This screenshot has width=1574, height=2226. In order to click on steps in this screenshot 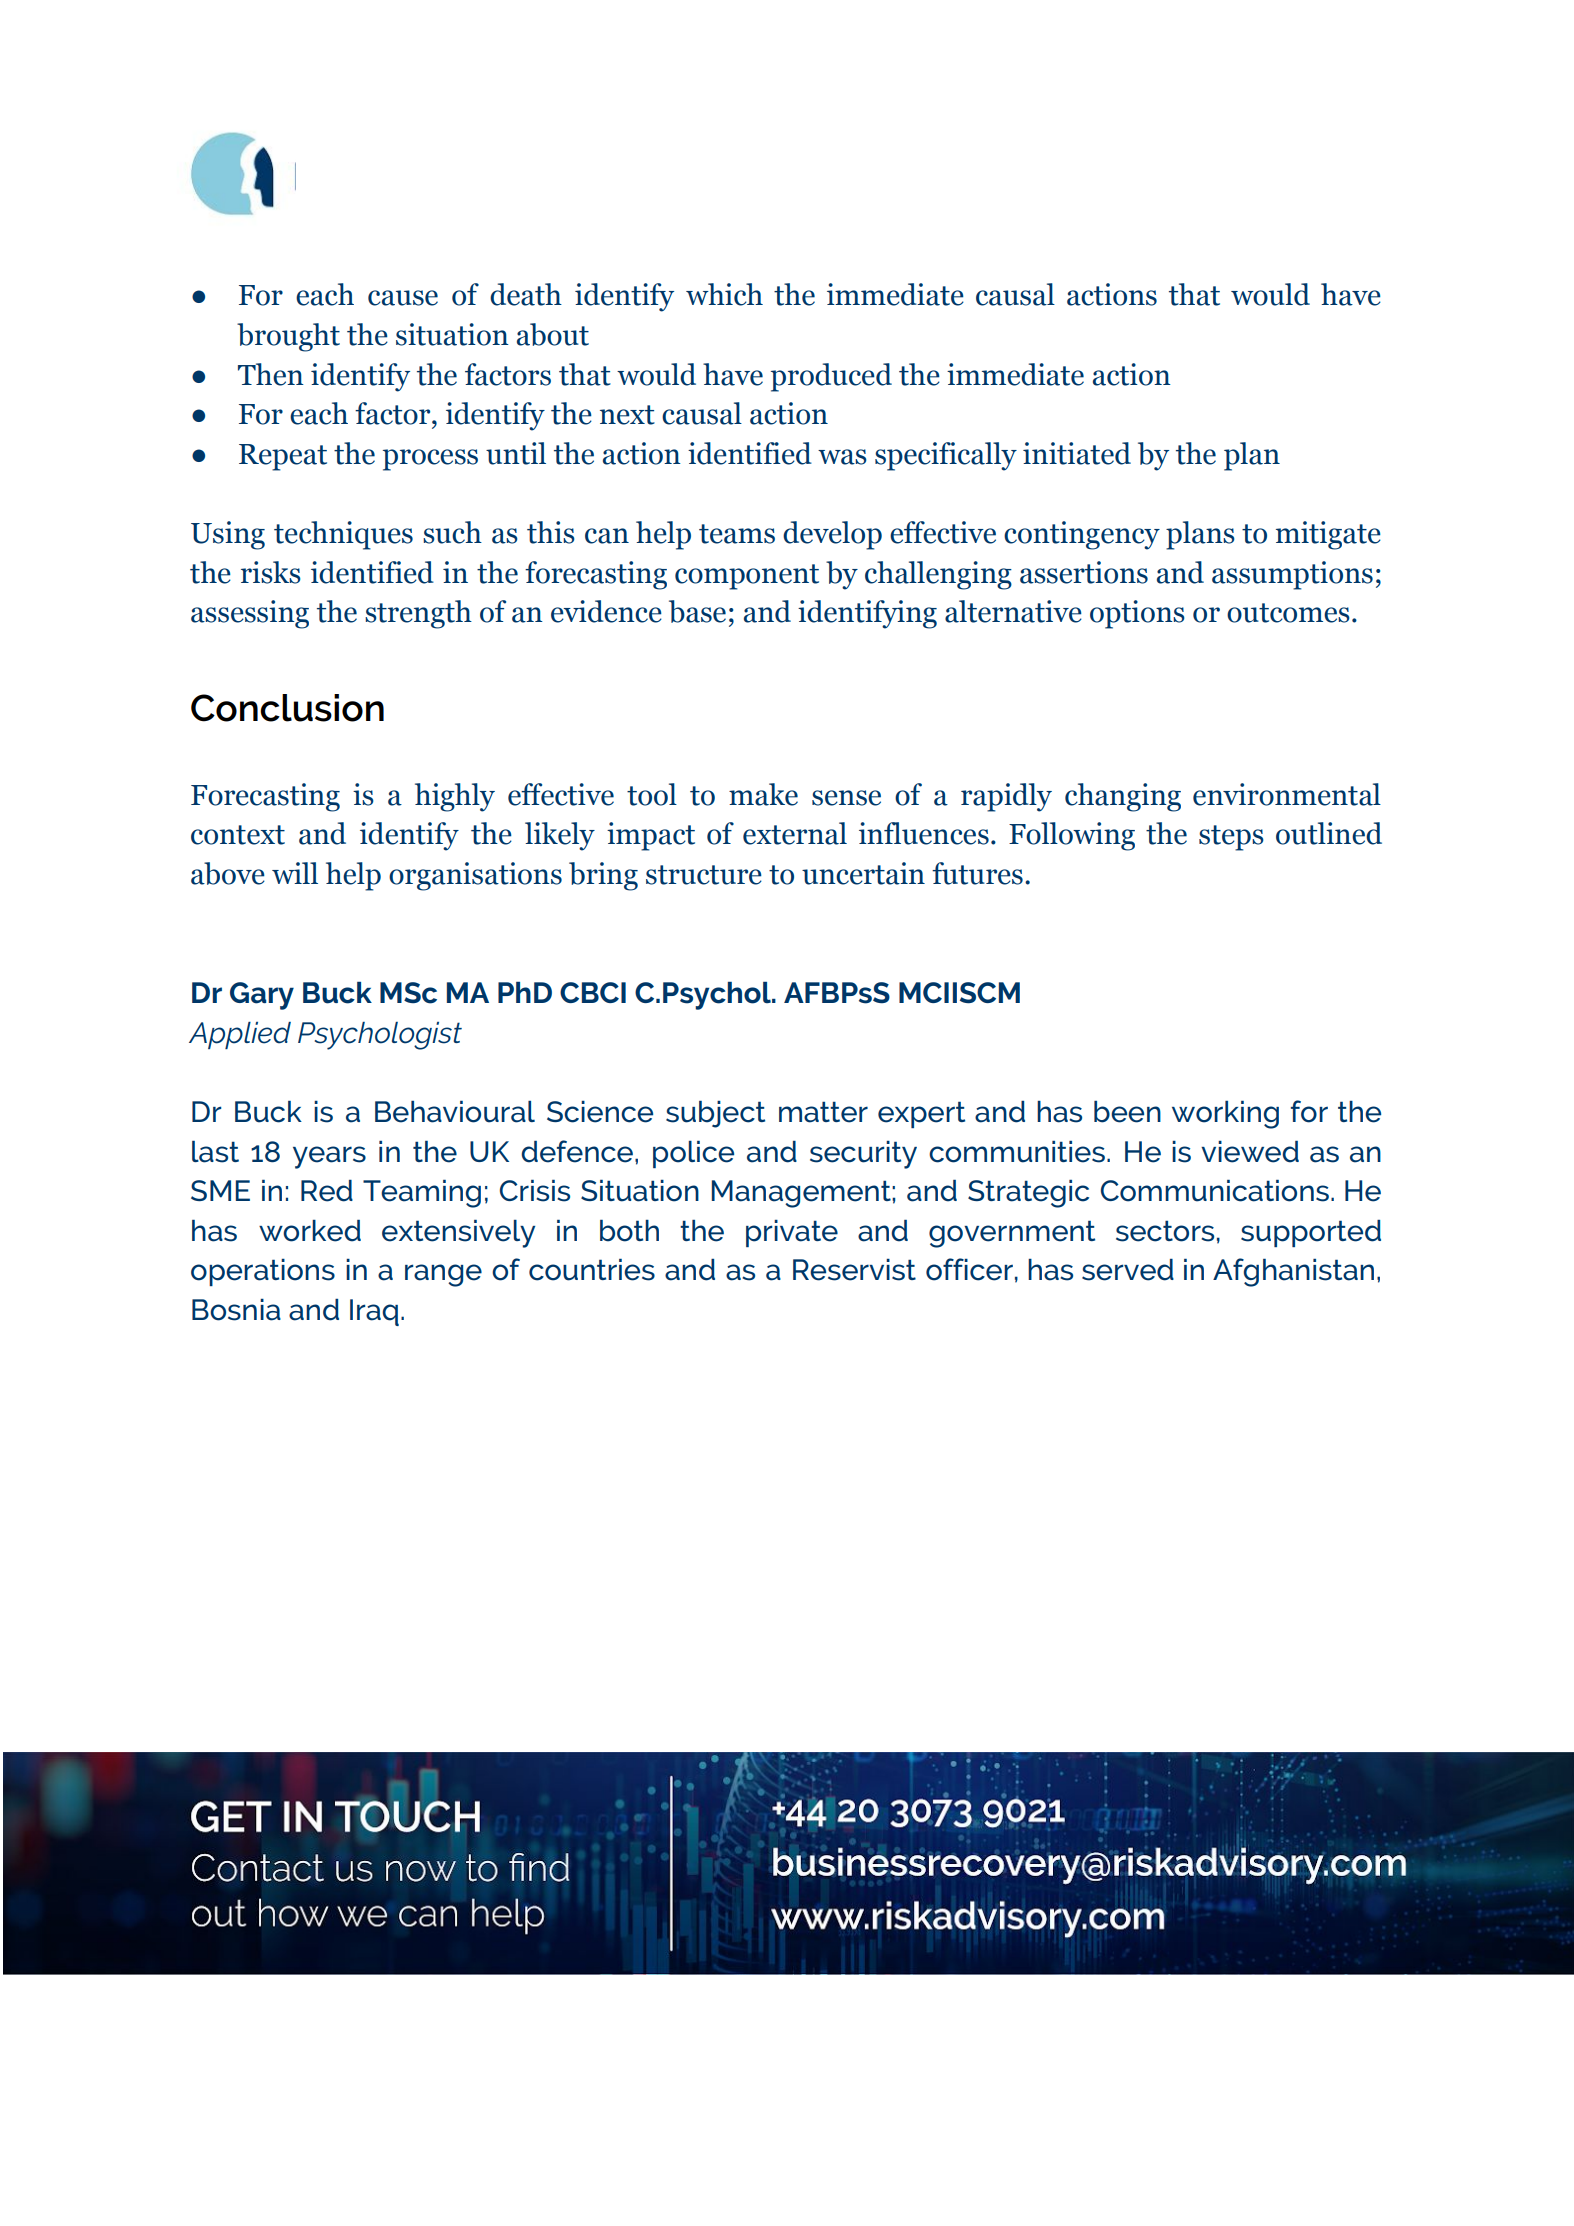, I will do `click(1231, 838)`.
